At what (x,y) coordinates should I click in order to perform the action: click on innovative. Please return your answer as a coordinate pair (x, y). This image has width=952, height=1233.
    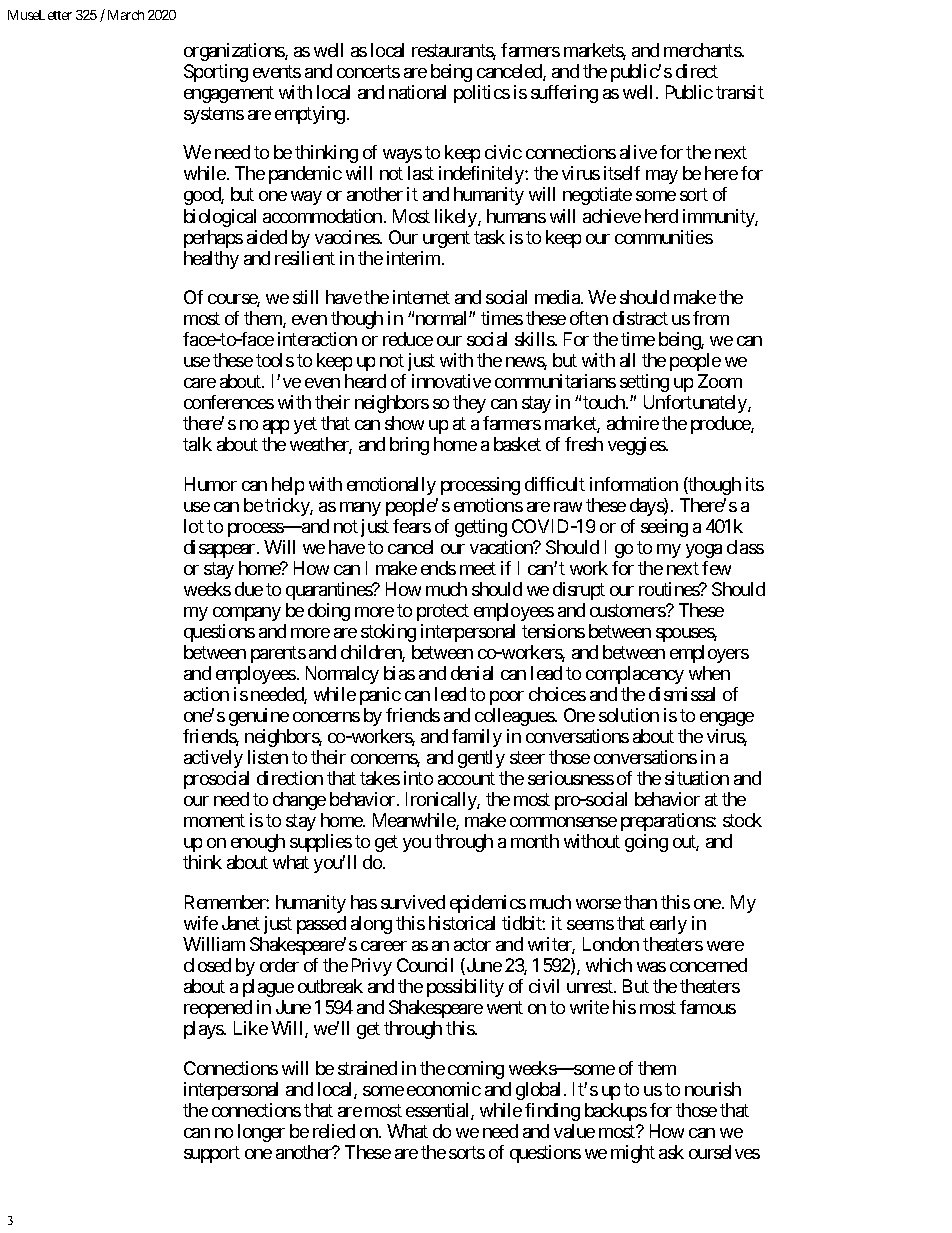
    Looking at the image, I should click on (451, 381).
